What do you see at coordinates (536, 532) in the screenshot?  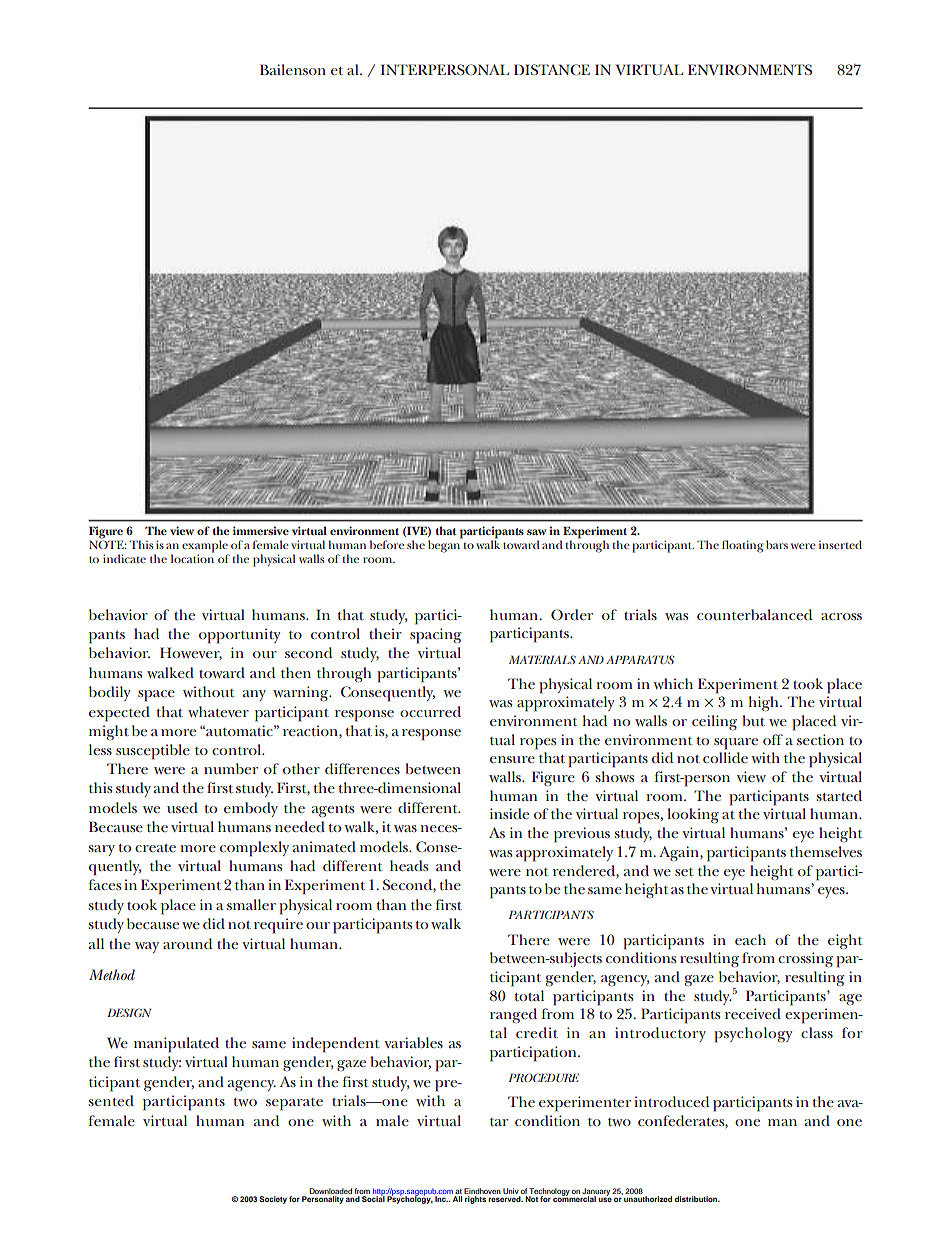 I see `saw` at bounding box center [536, 532].
